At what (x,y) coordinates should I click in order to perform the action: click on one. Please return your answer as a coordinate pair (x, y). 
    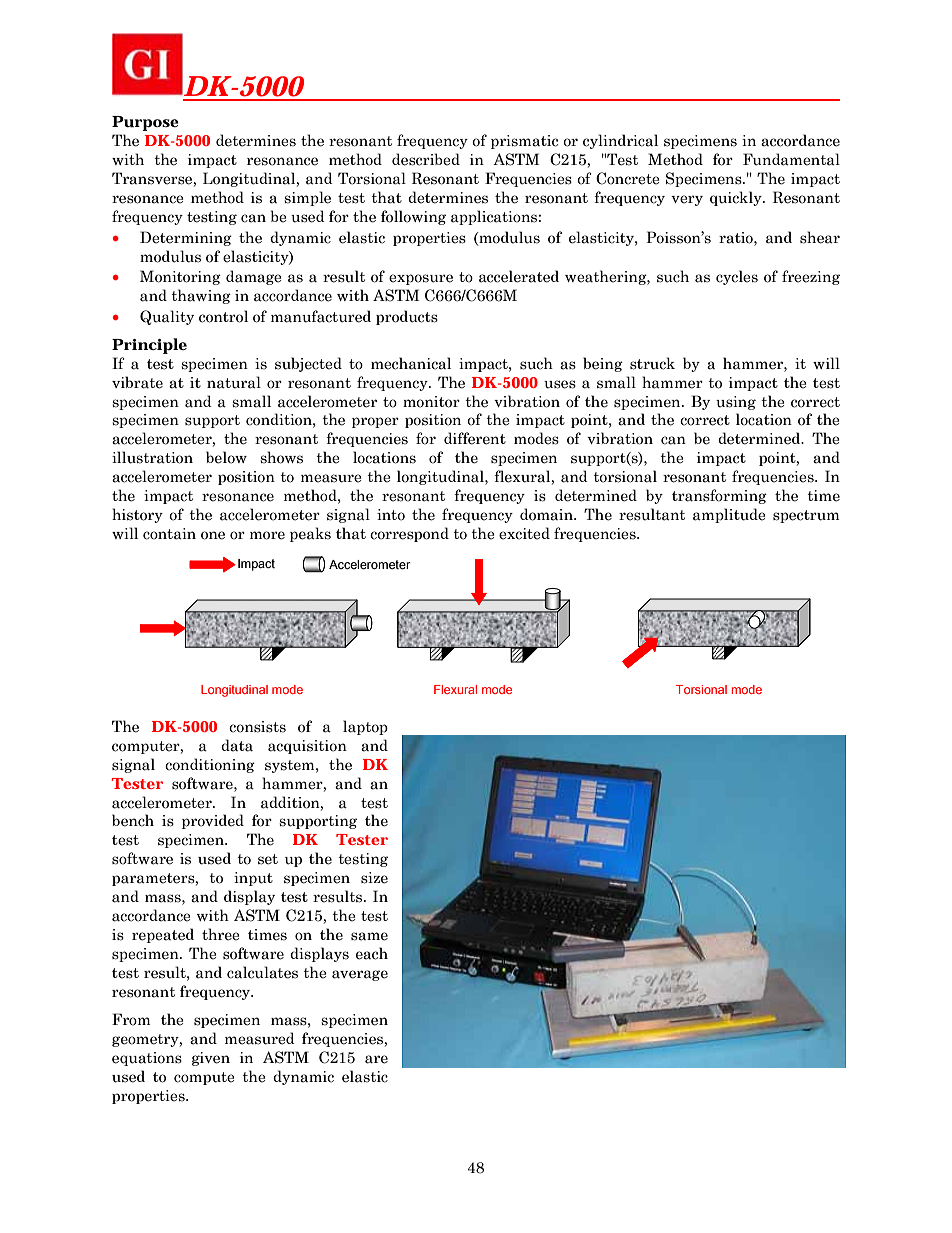
    Looking at the image, I should click on (213, 535).
